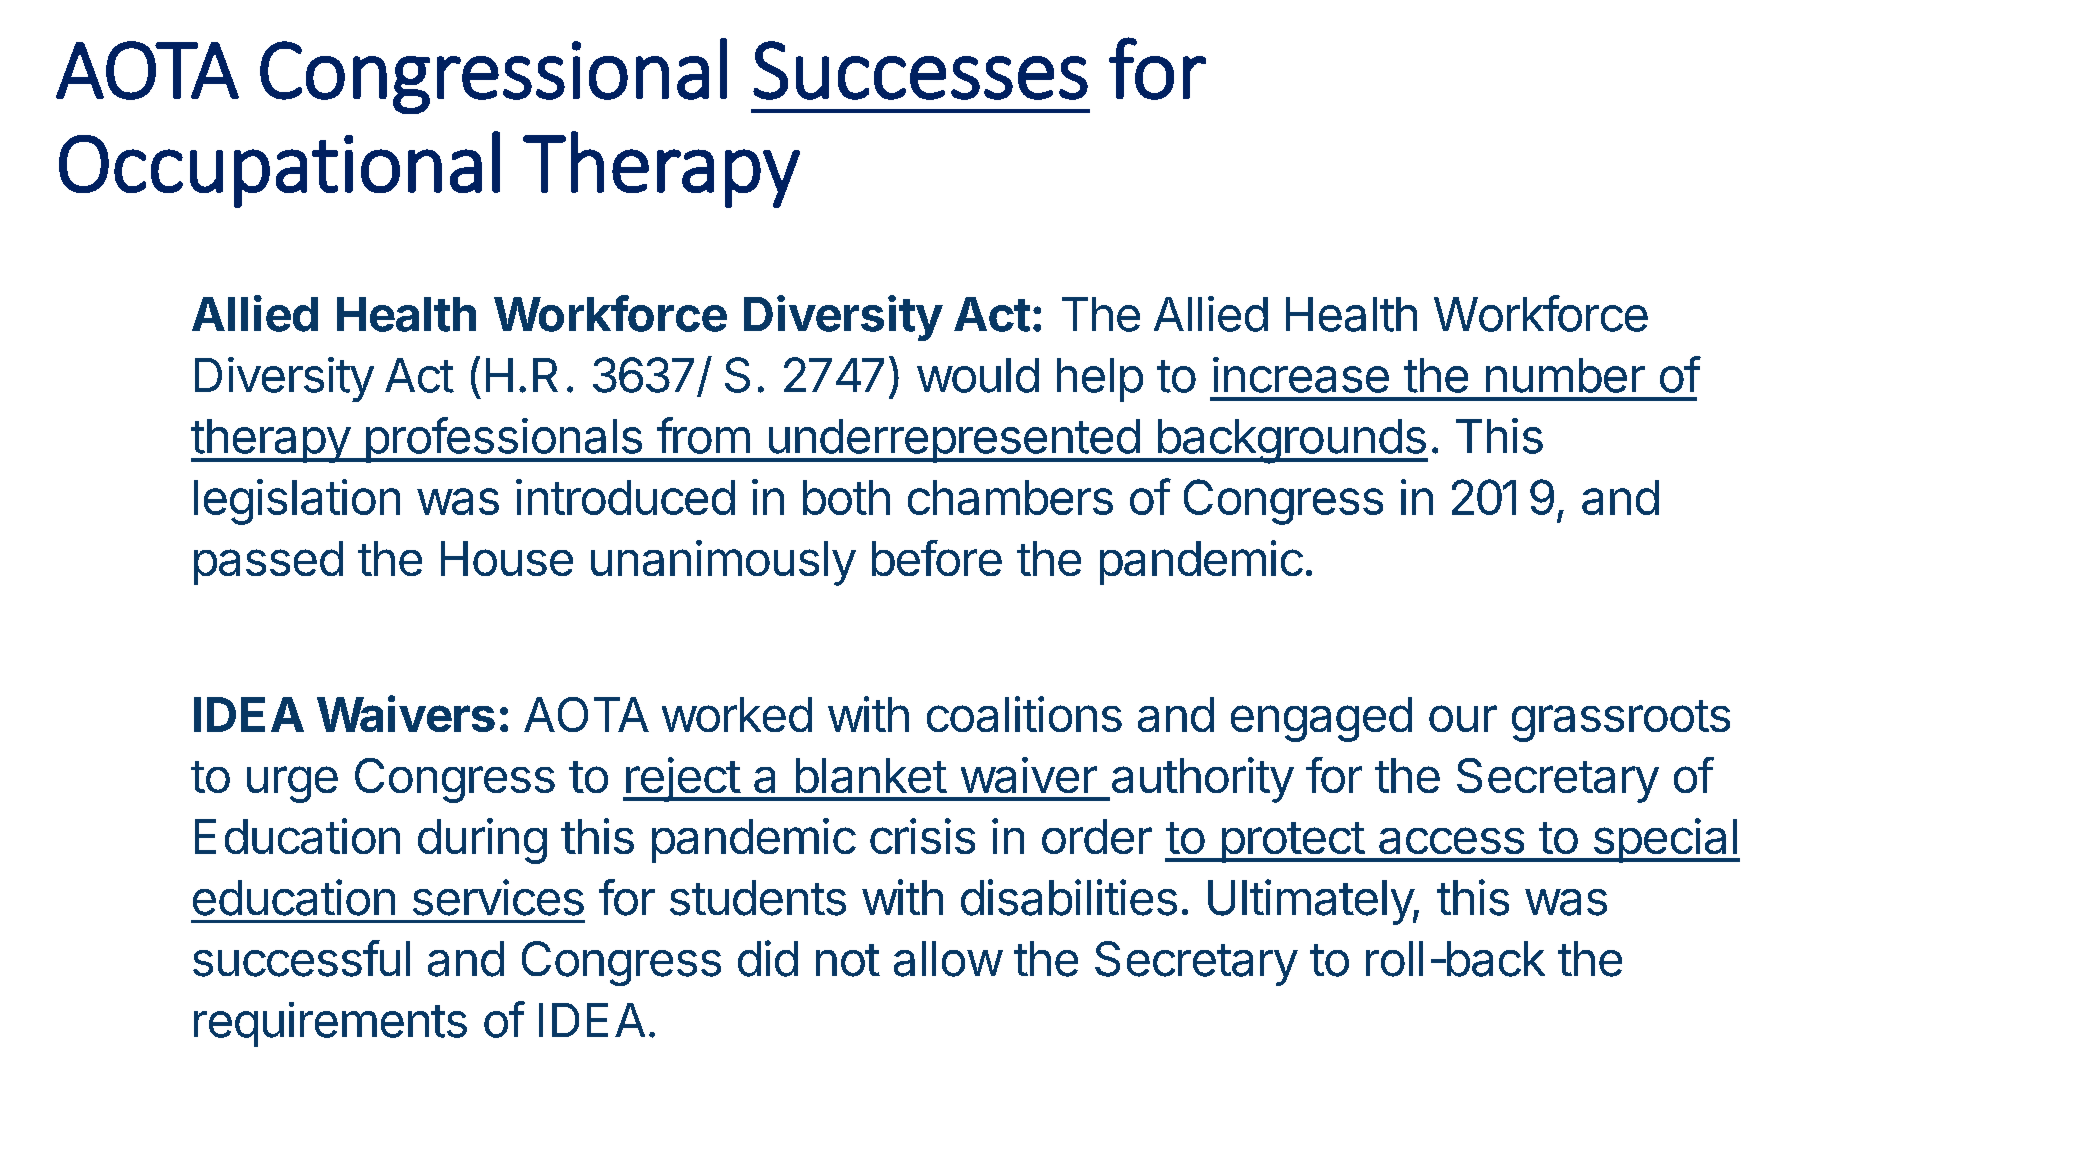 The height and width of the document is (1168, 2077). Describe the element at coordinates (292, 784) in the document. I see `urge` at that location.
